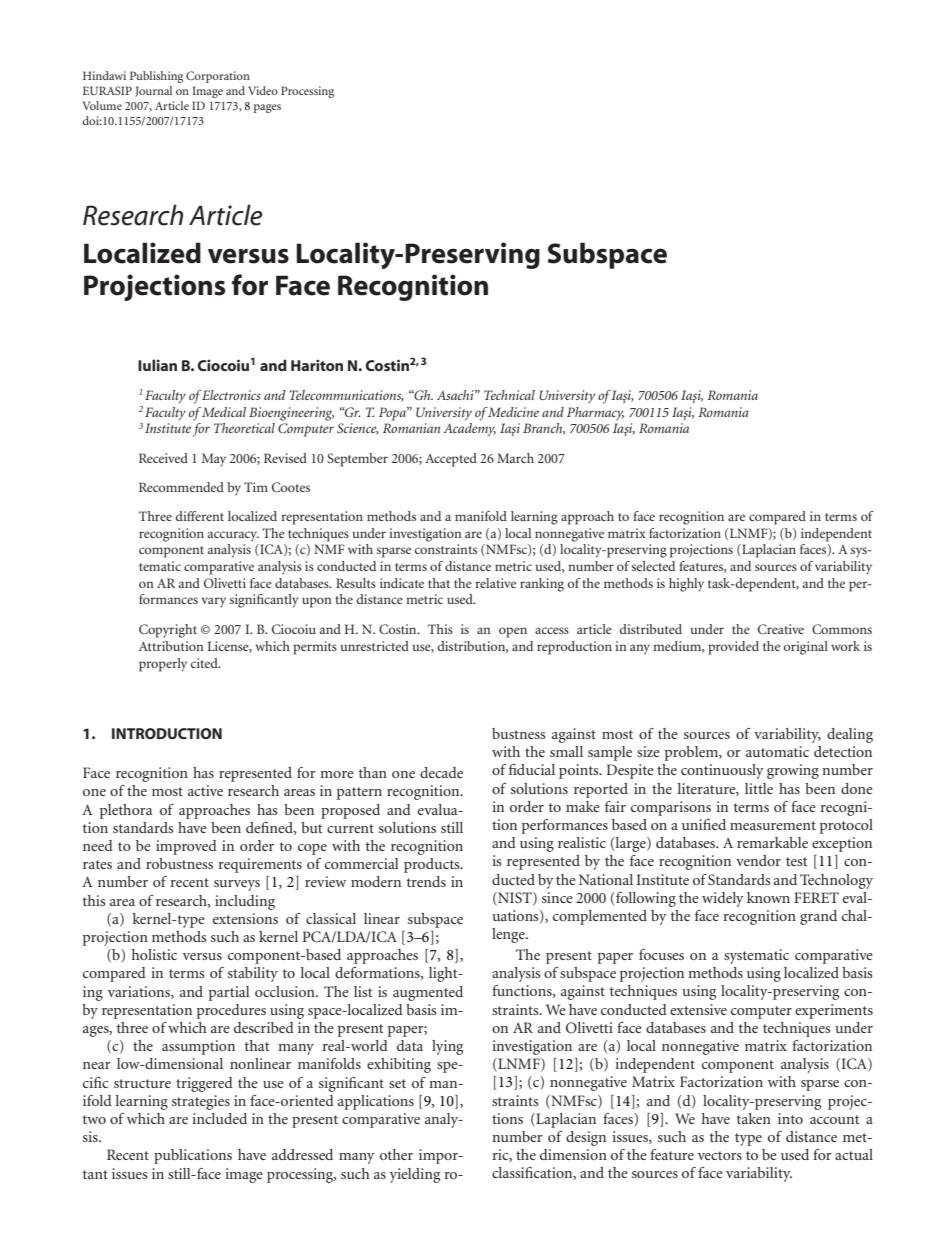 This screenshot has height=1258, width=952. Describe the element at coordinates (595, 414) in the screenshot. I see `Pharmacy` at that location.
